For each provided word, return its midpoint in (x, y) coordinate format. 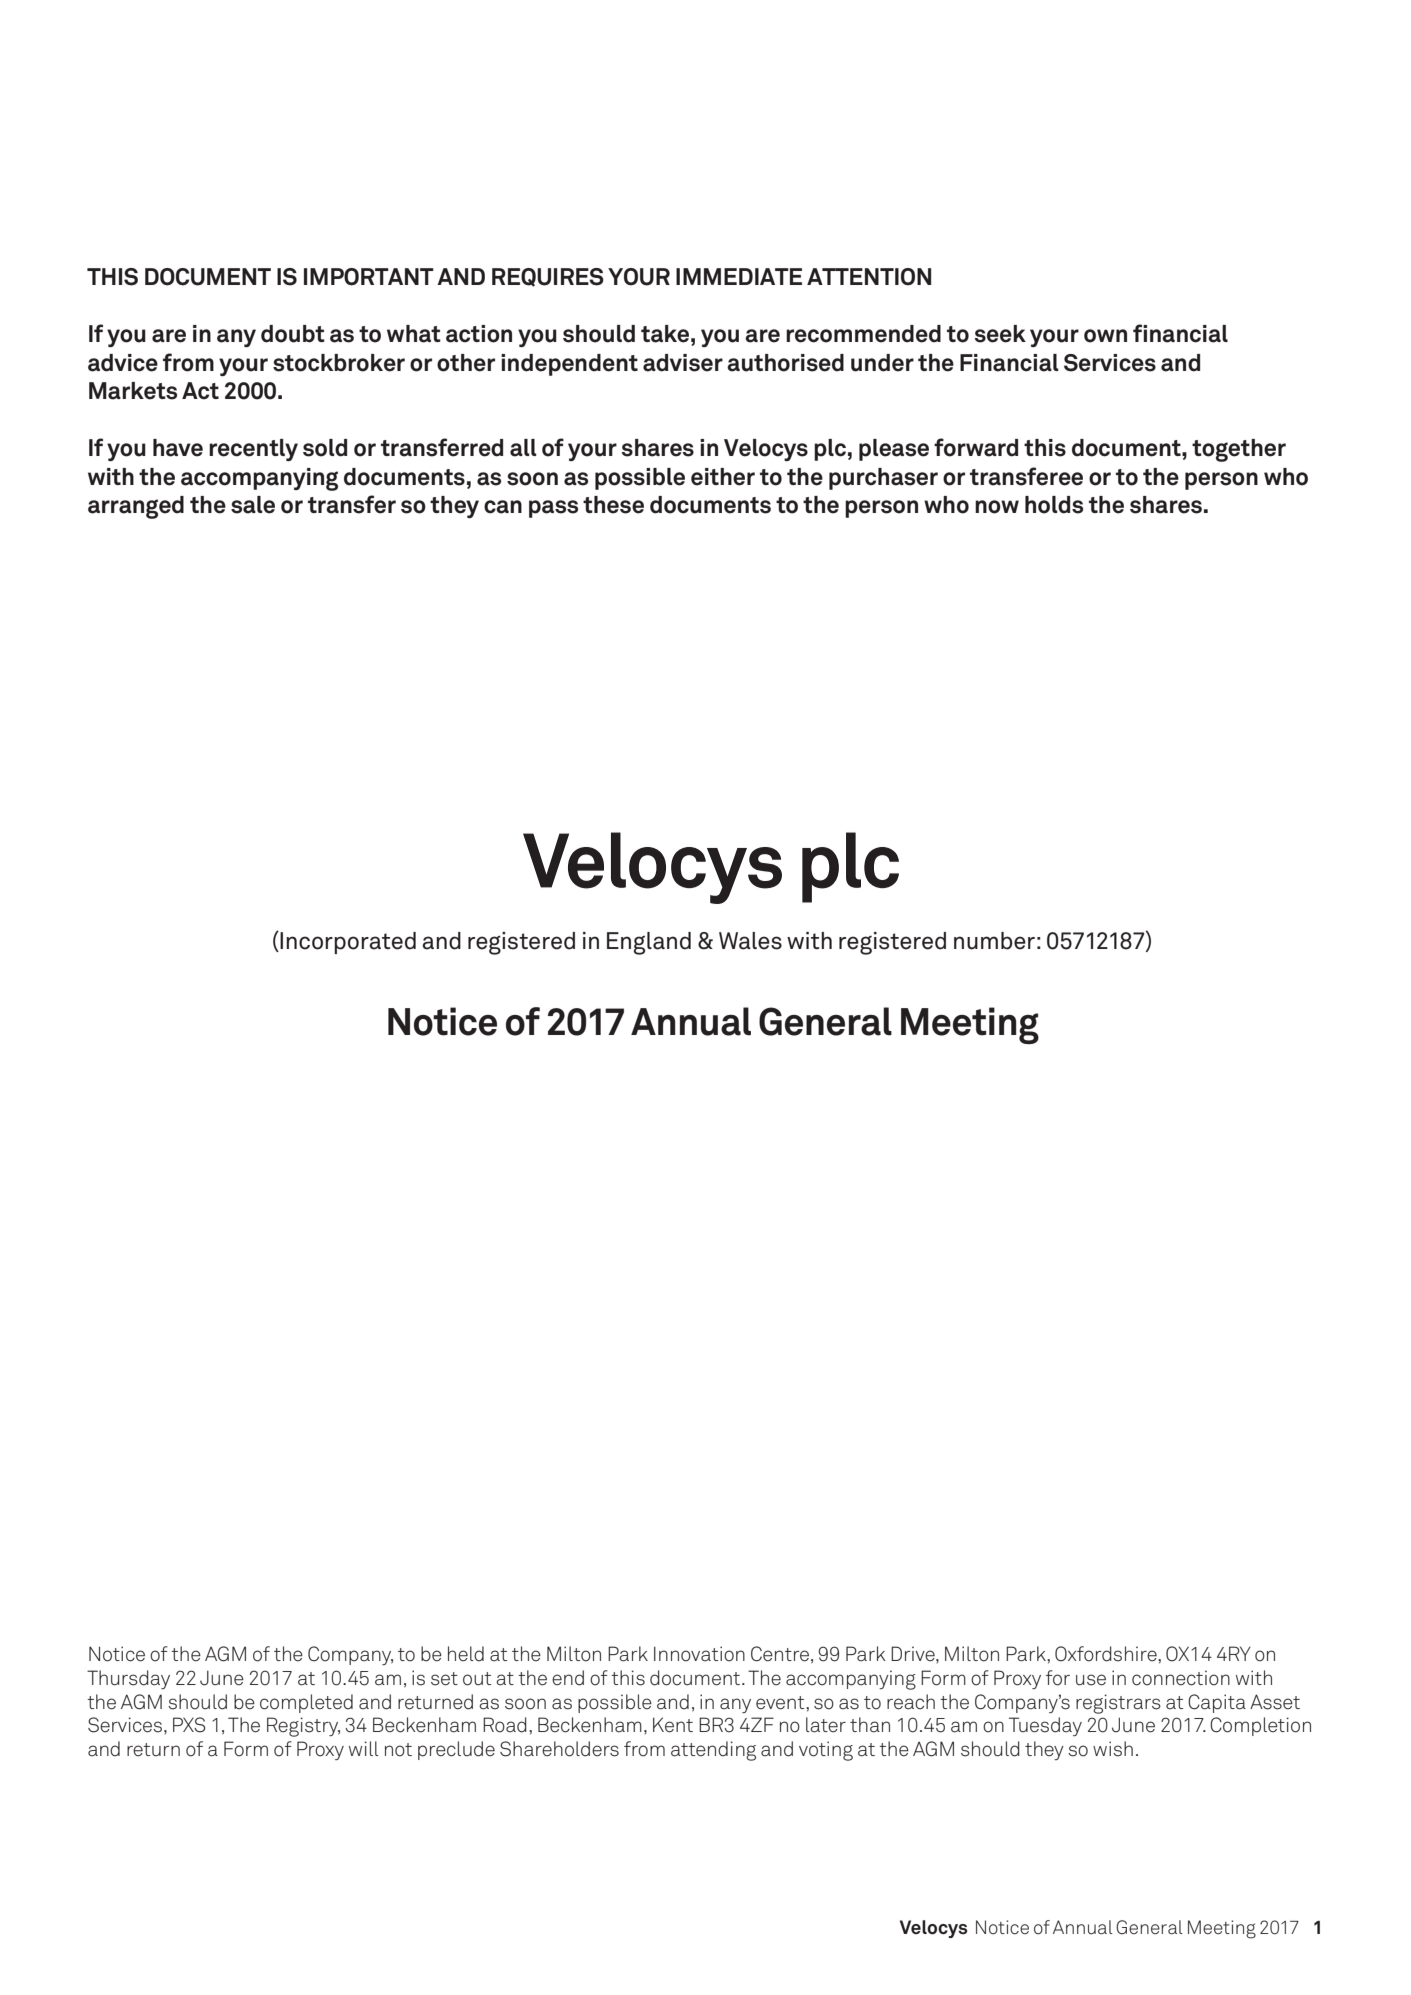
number (994, 941)
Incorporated (347, 942)
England (649, 943)
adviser (683, 363)
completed (306, 1703)
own (1105, 336)
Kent (673, 1725)
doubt (293, 334)
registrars (1118, 1704)
